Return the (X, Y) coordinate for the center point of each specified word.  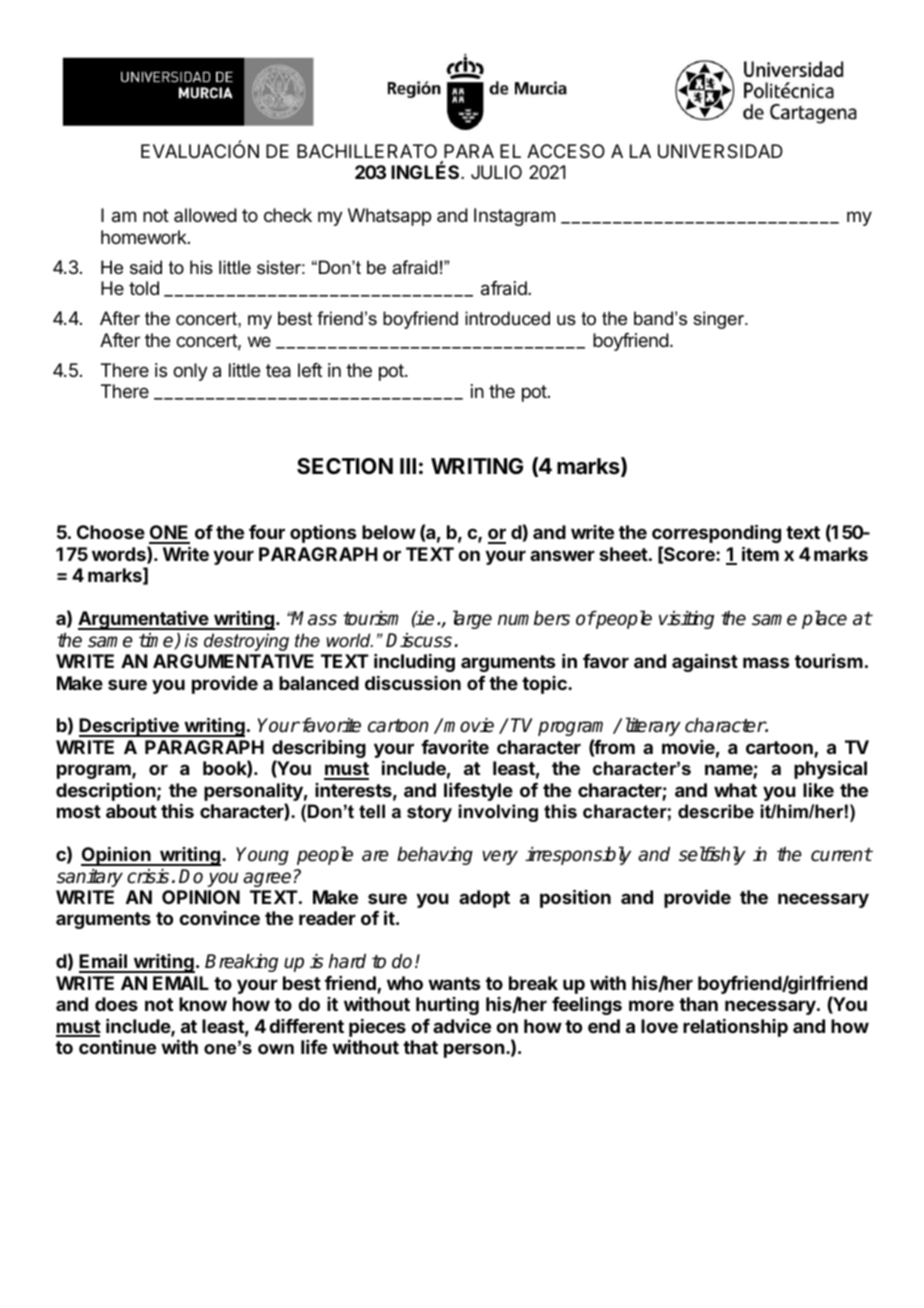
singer (720, 320)
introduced (507, 318)
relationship (735, 1028)
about (131, 811)
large (472, 619)
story (429, 813)
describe (716, 811)
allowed (205, 215)
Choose (111, 532)
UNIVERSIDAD (720, 151)
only (190, 372)
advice (462, 1026)
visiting (686, 620)
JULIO (496, 172)
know (203, 1004)
